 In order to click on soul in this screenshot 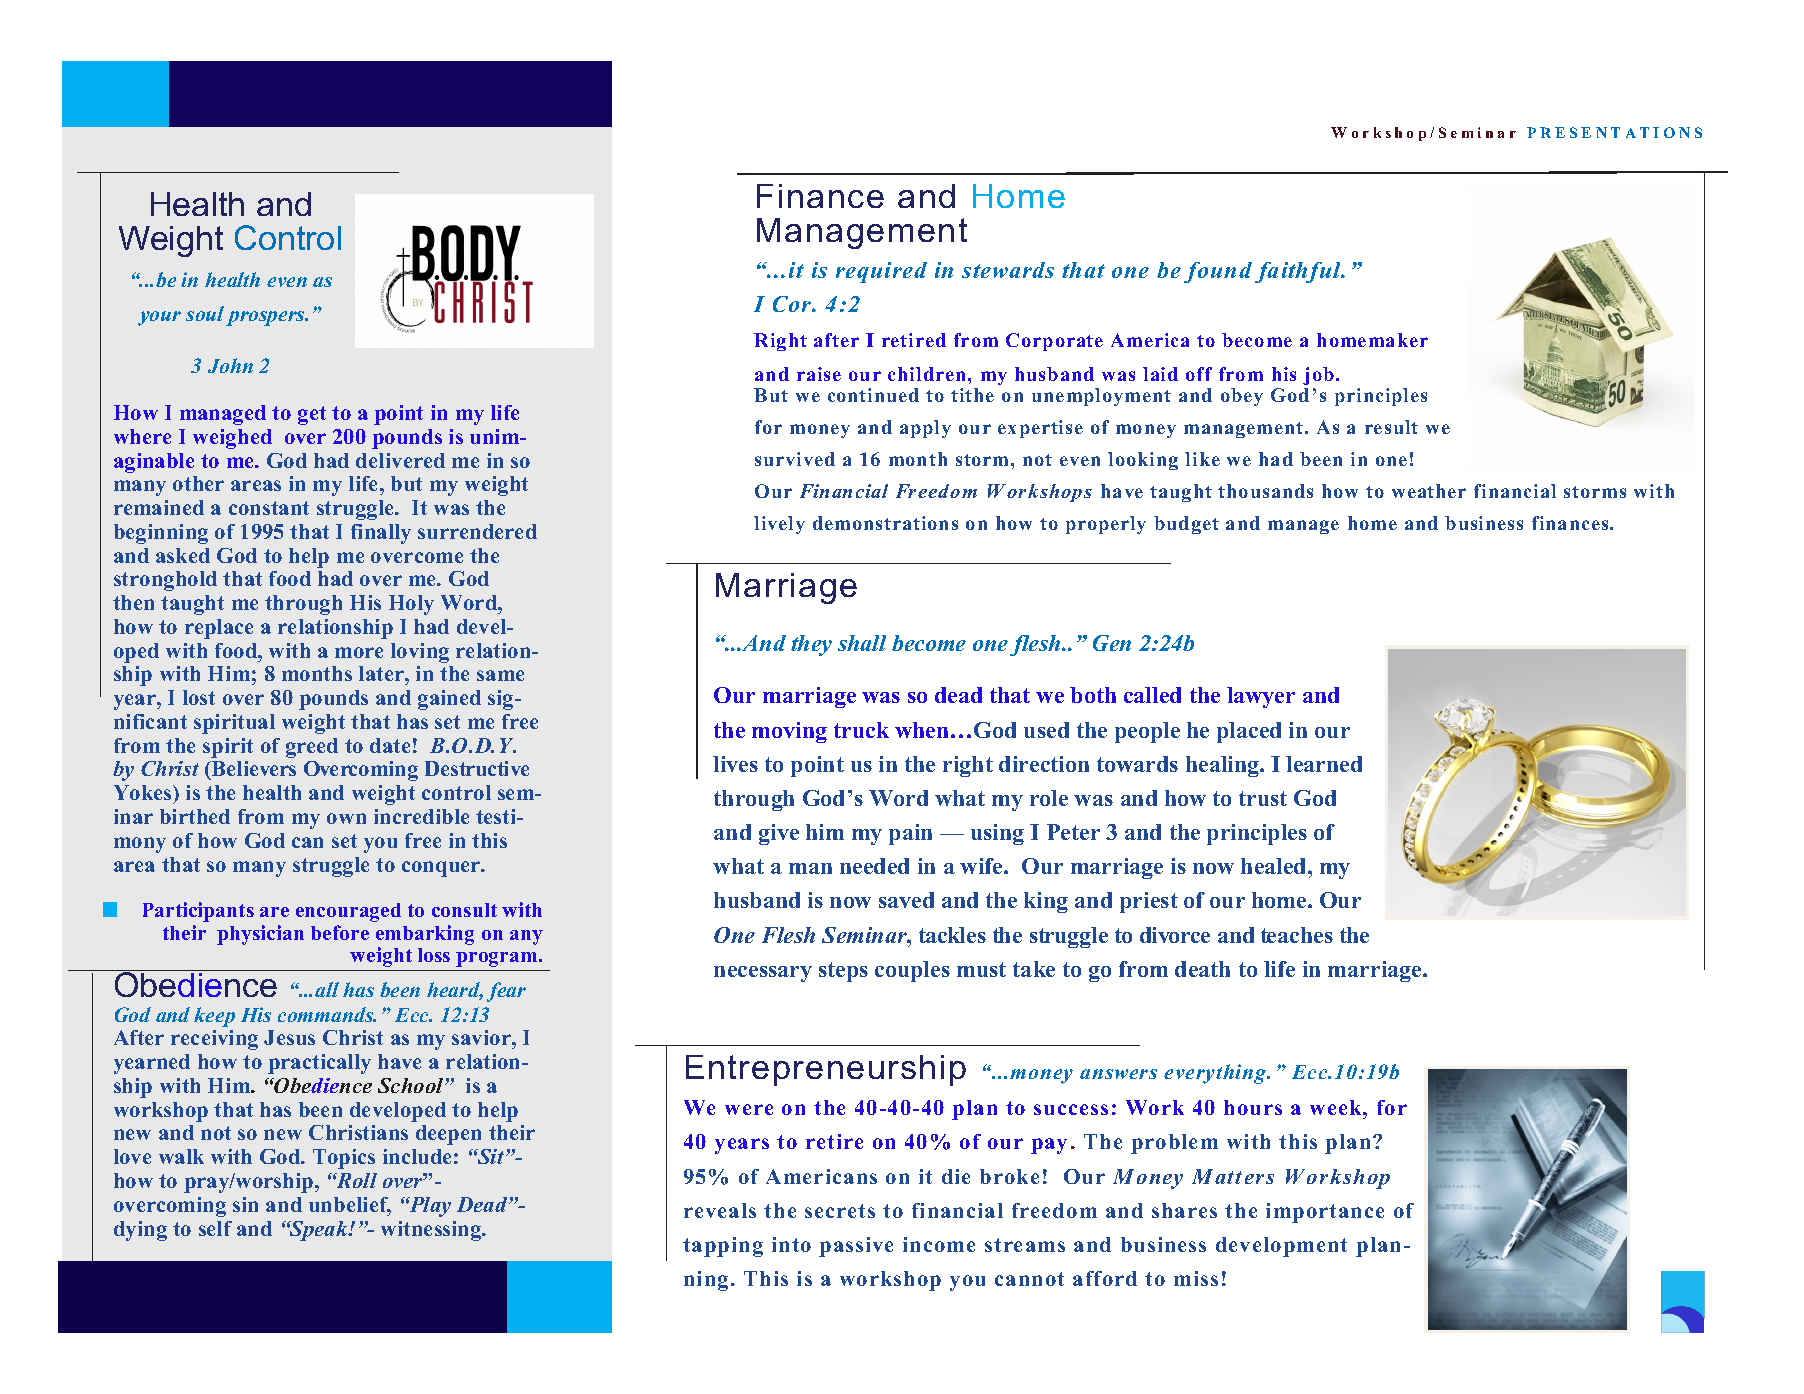, I will do `click(205, 313)`.
